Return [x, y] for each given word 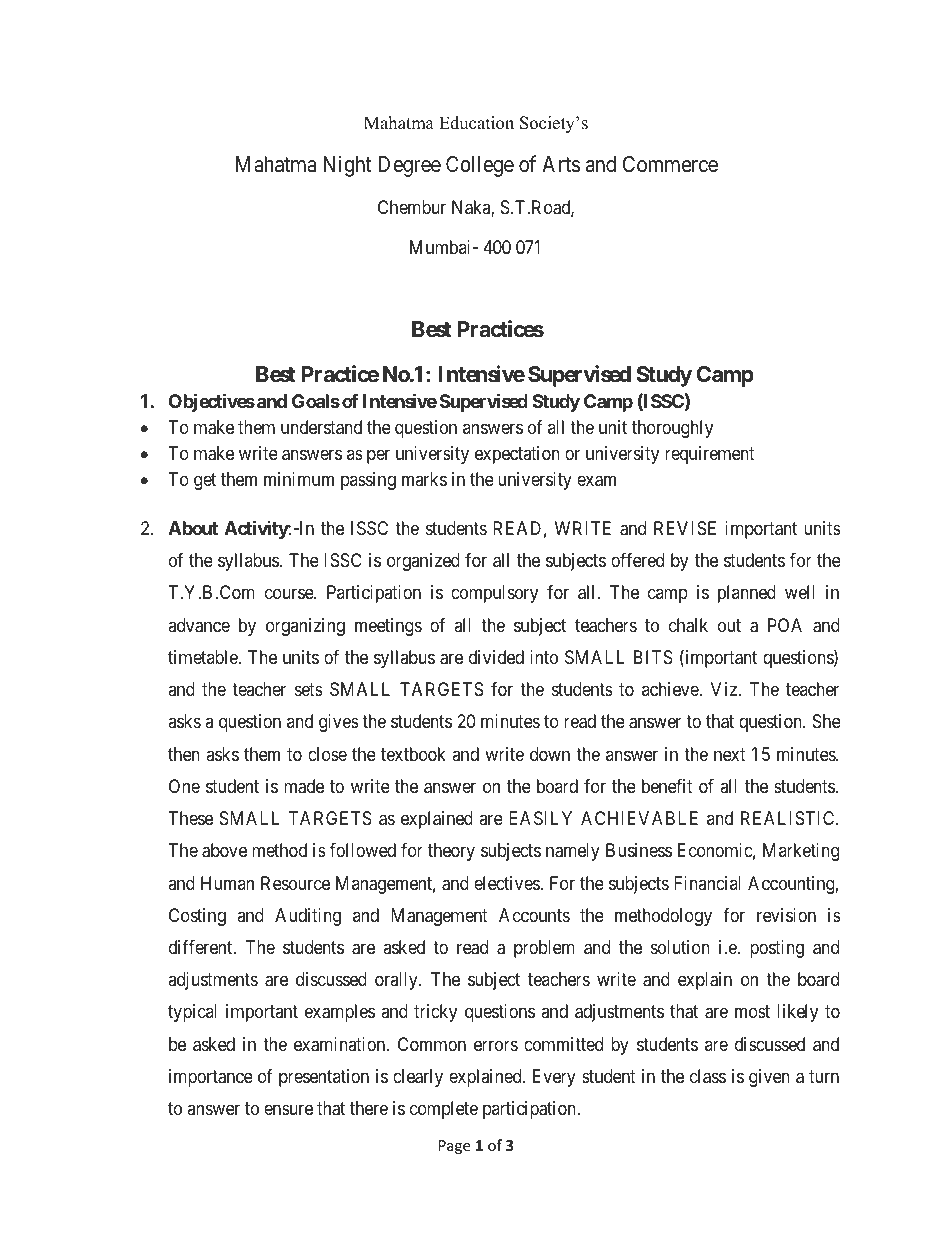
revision [786, 915]
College [480, 166]
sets [309, 689]
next [730, 754]
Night [347, 166]
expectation [517, 455]
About [193, 528]
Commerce [670, 164]
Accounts [534, 915]
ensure [288, 1110]
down [550, 754]
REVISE [685, 528]
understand [321, 427]
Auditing [308, 917]
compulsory [494, 594]
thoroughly [672, 429]
